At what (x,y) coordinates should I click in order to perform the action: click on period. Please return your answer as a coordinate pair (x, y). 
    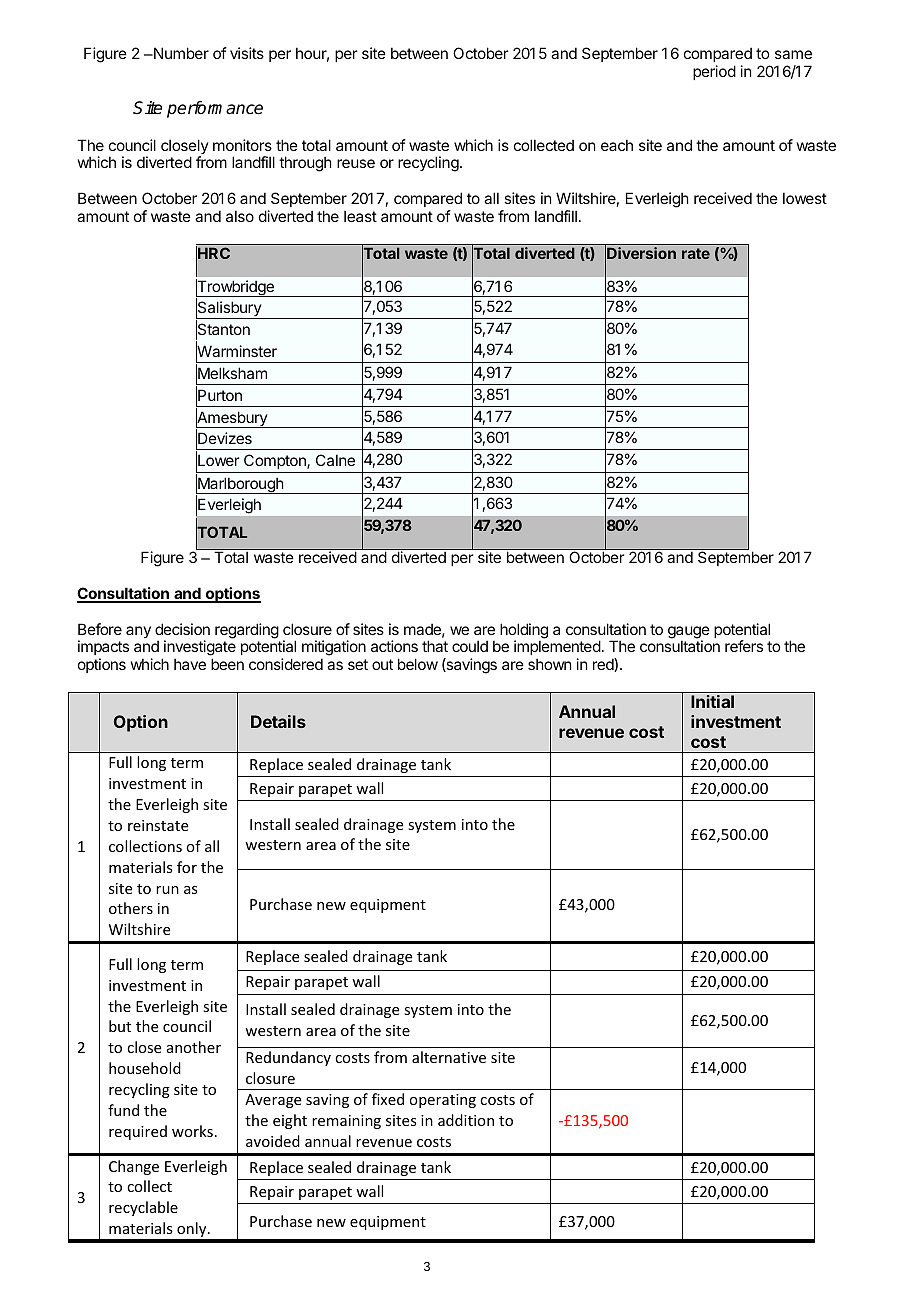
    Looking at the image, I should click on (714, 72).
